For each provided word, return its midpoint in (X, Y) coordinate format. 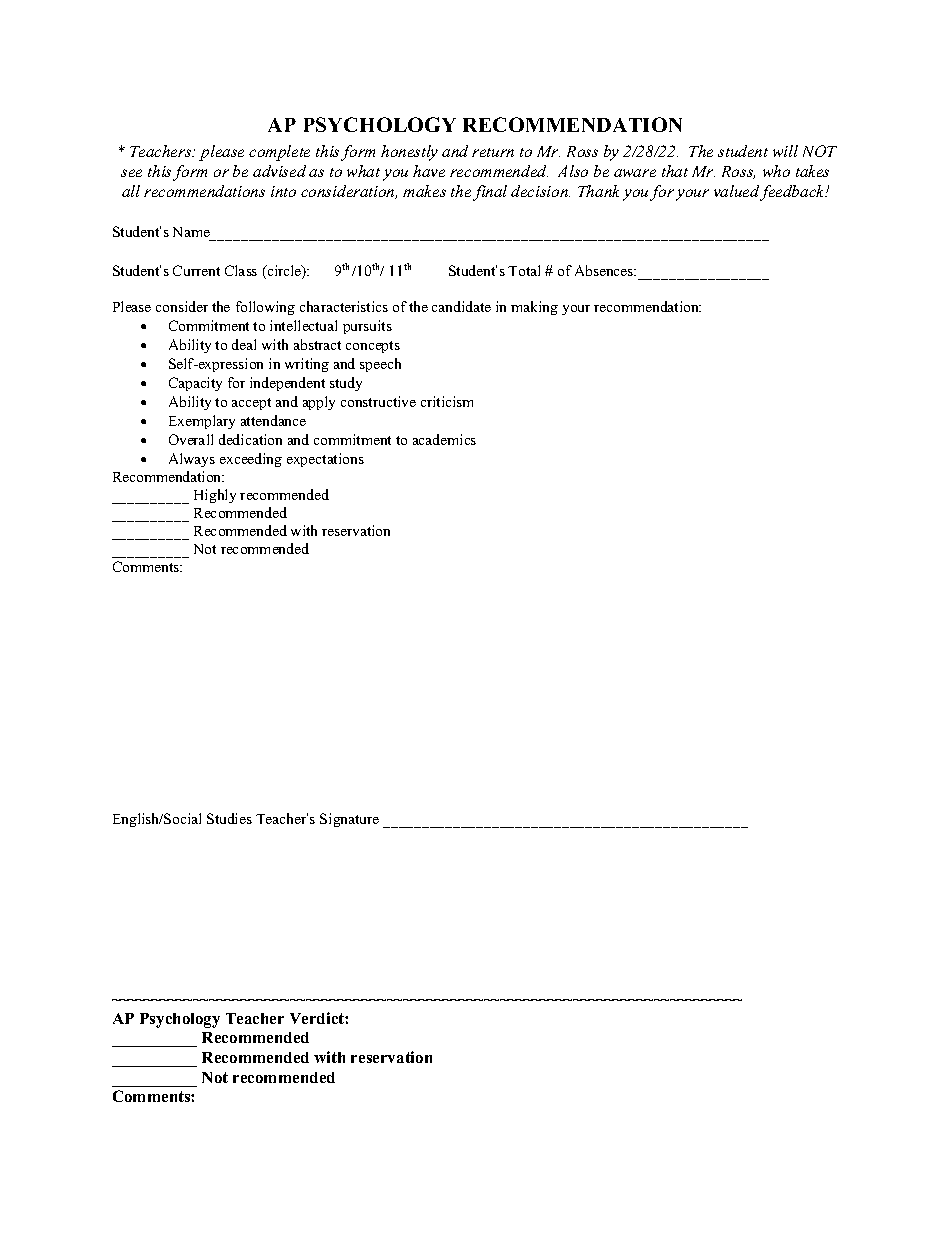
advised (279, 171)
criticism (447, 401)
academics (444, 439)
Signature (349, 820)
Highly (215, 496)
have (429, 171)
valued (737, 192)
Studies (229, 818)
